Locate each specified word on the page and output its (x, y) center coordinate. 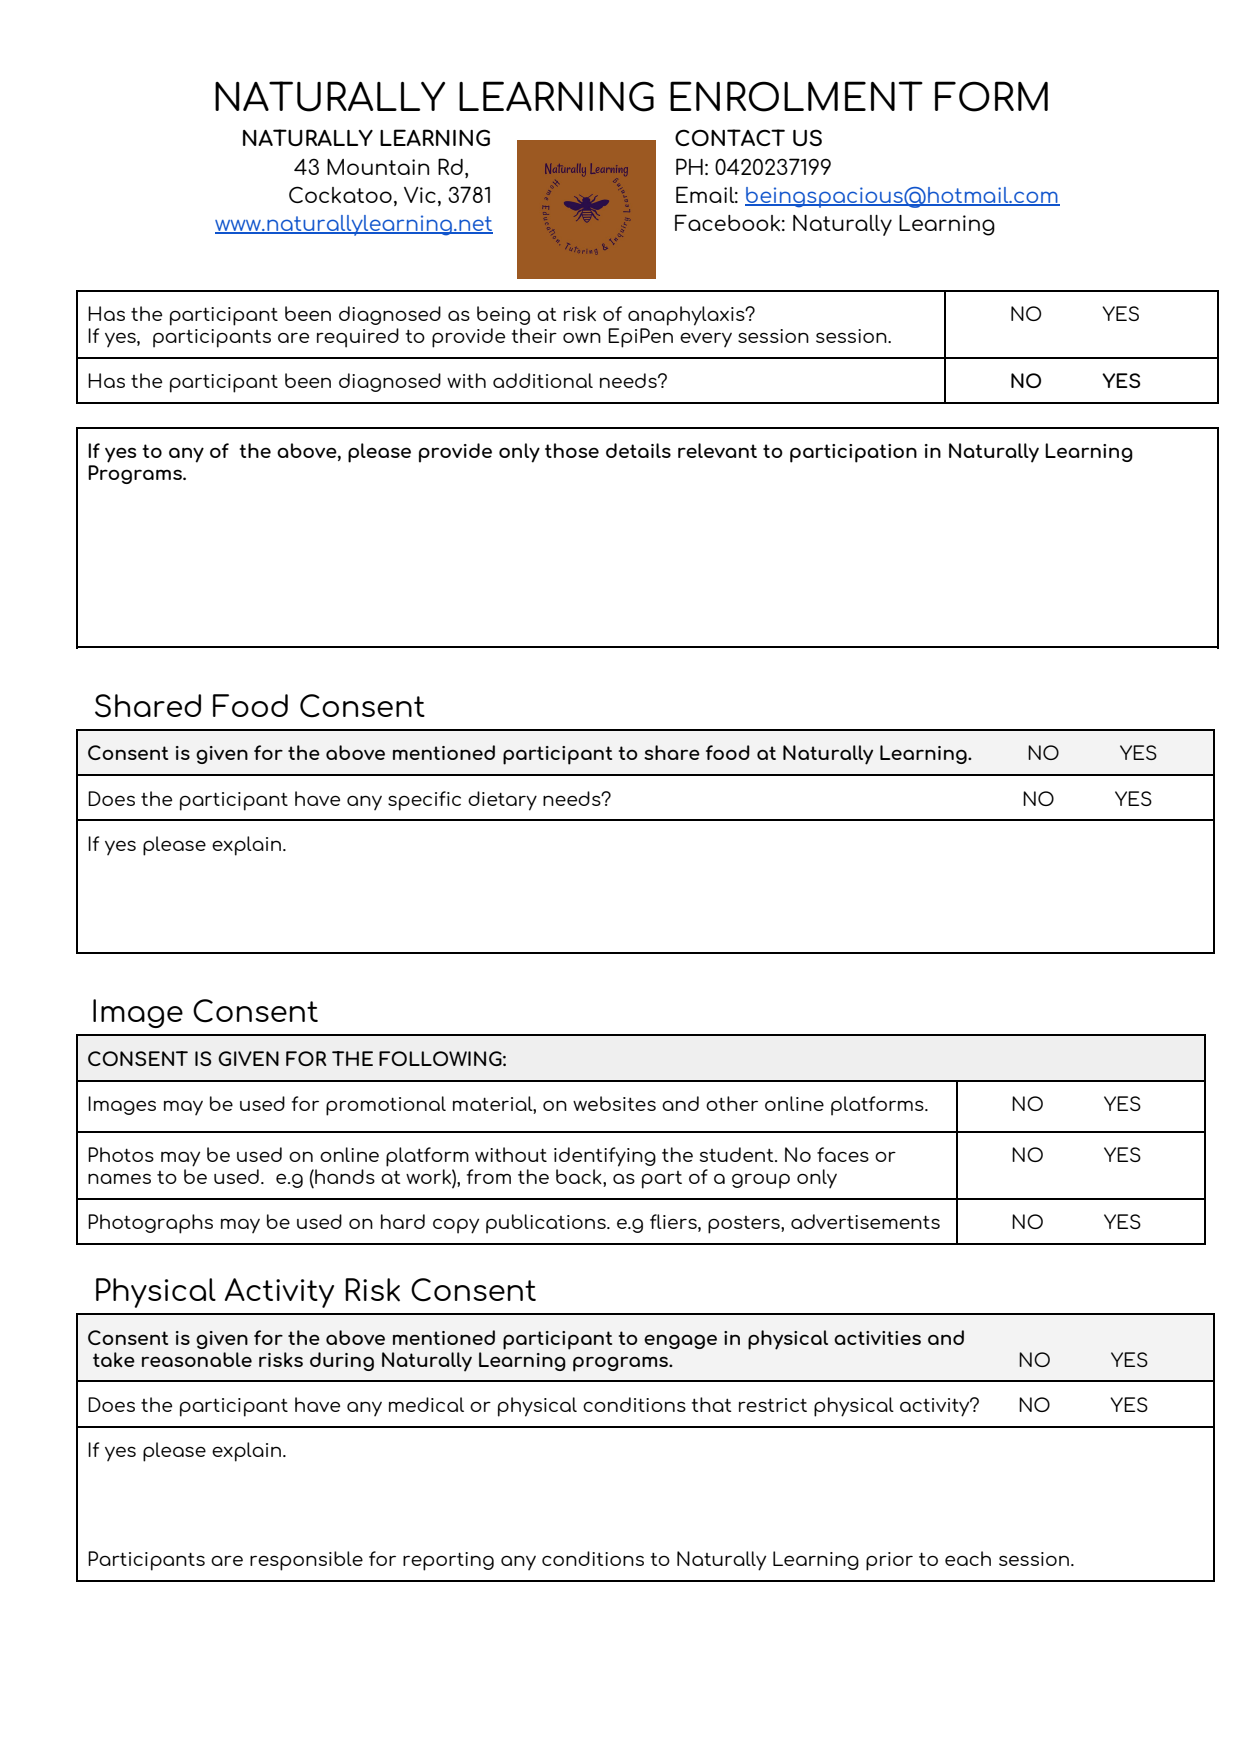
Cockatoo (340, 194)
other (732, 1103)
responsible (306, 1561)
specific (424, 801)
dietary (502, 801)
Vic (420, 195)
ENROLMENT (796, 96)
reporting (448, 1561)
